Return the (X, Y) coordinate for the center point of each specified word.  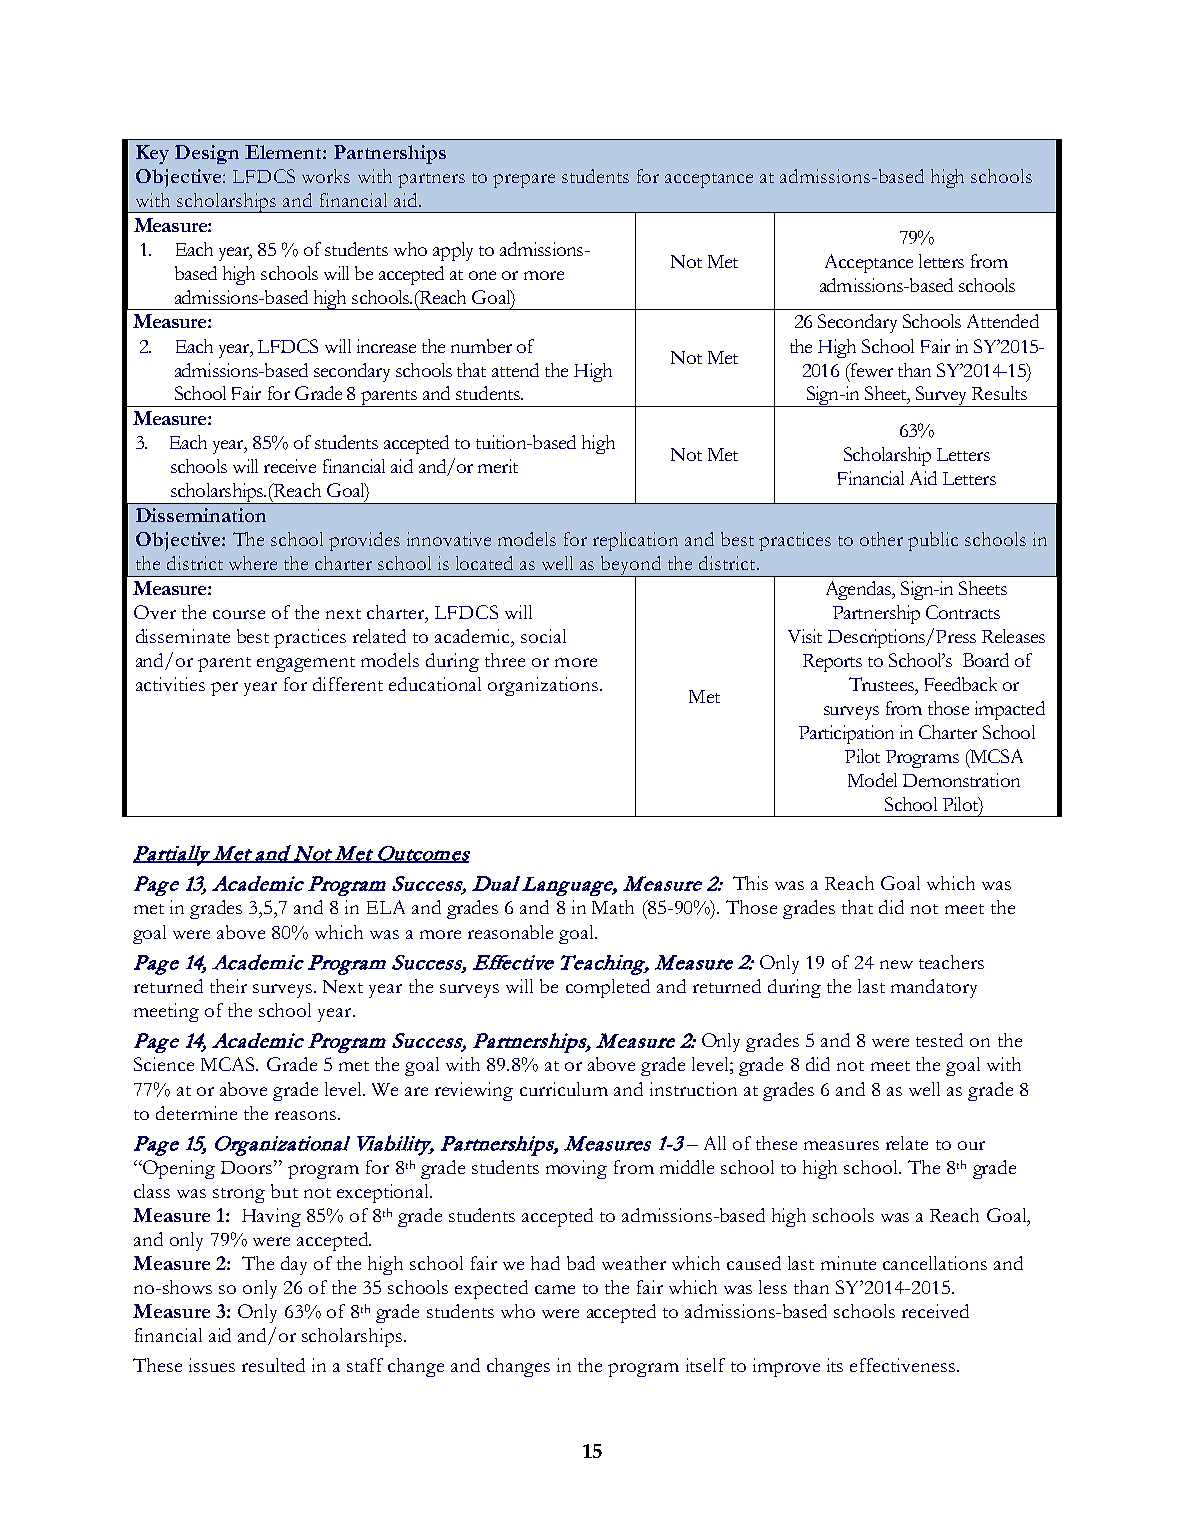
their (228, 986)
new (896, 964)
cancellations (935, 1263)
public (933, 541)
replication (635, 541)
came (555, 1289)
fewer (870, 370)
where (253, 563)
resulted (273, 1365)
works (326, 176)
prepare (524, 181)
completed (608, 988)
